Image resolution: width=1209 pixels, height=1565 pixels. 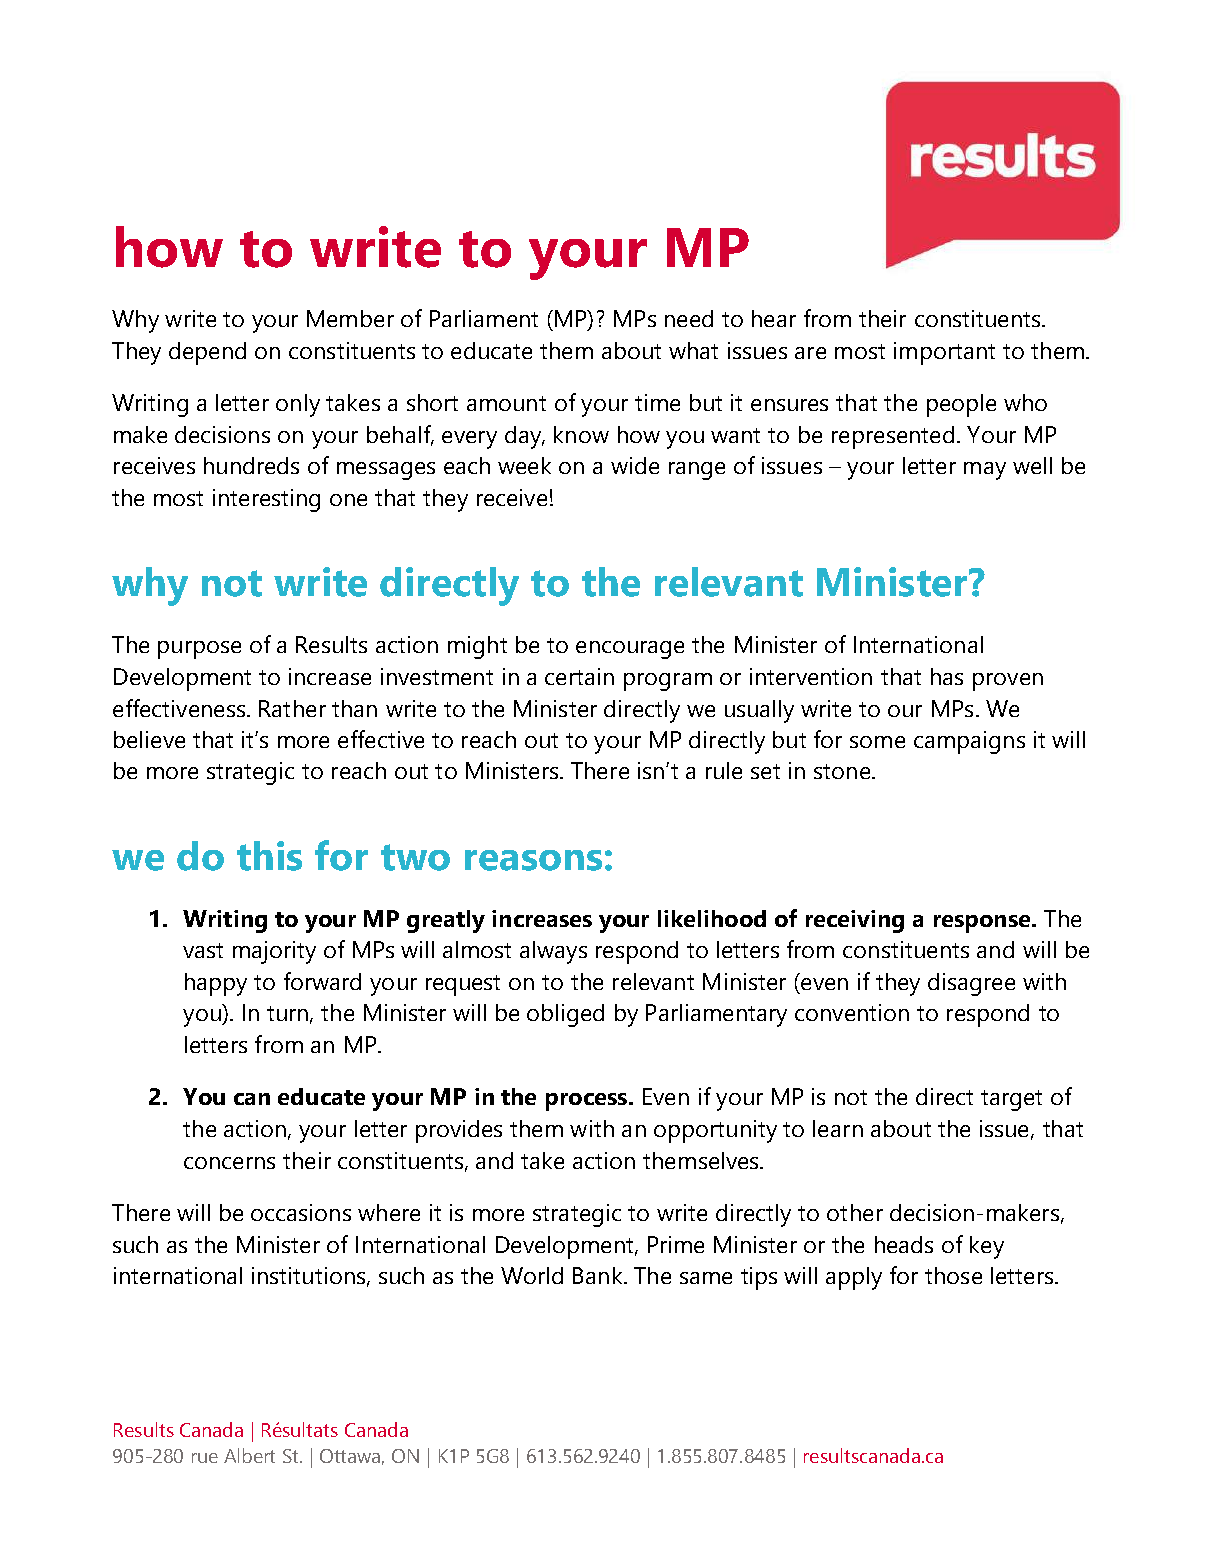 I want to click on time, so click(x=657, y=402).
